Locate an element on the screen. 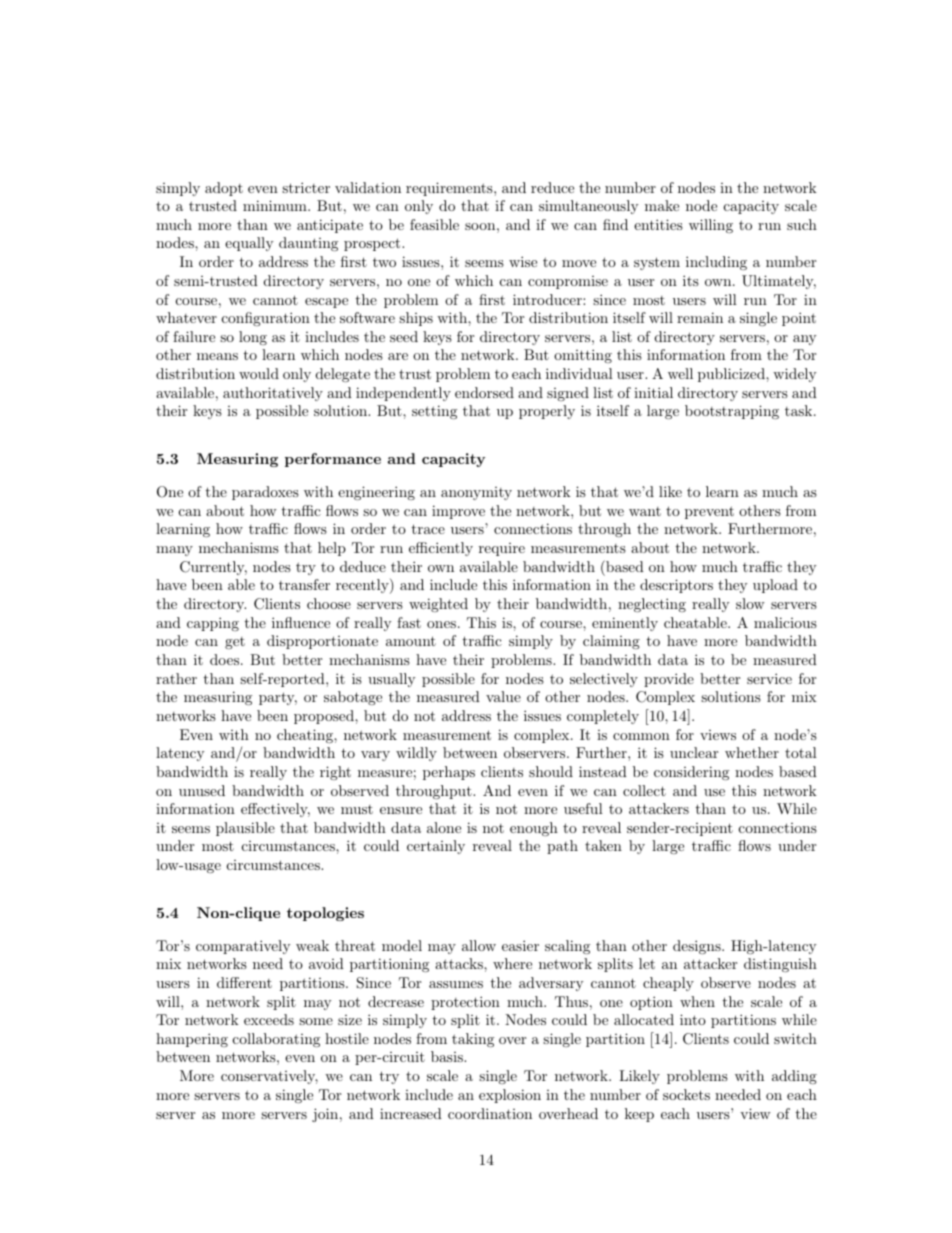 This screenshot has height=1233, width=952. minimum is located at coordinates (276, 205).
